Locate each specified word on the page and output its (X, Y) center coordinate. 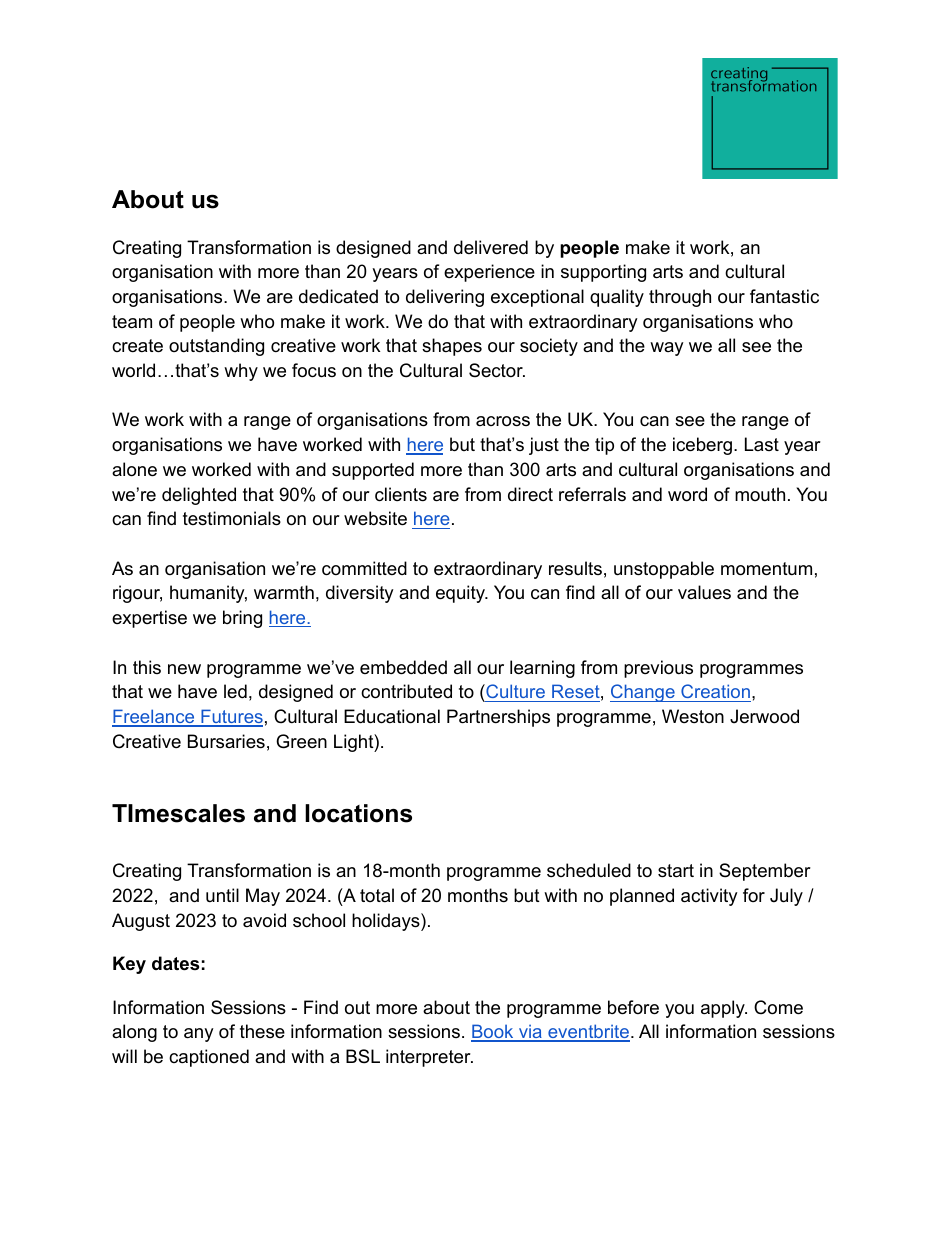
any (199, 1035)
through (680, 298)
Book (493, 1032)
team (132, 322)
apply (724, 1009)
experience (489, 273)
